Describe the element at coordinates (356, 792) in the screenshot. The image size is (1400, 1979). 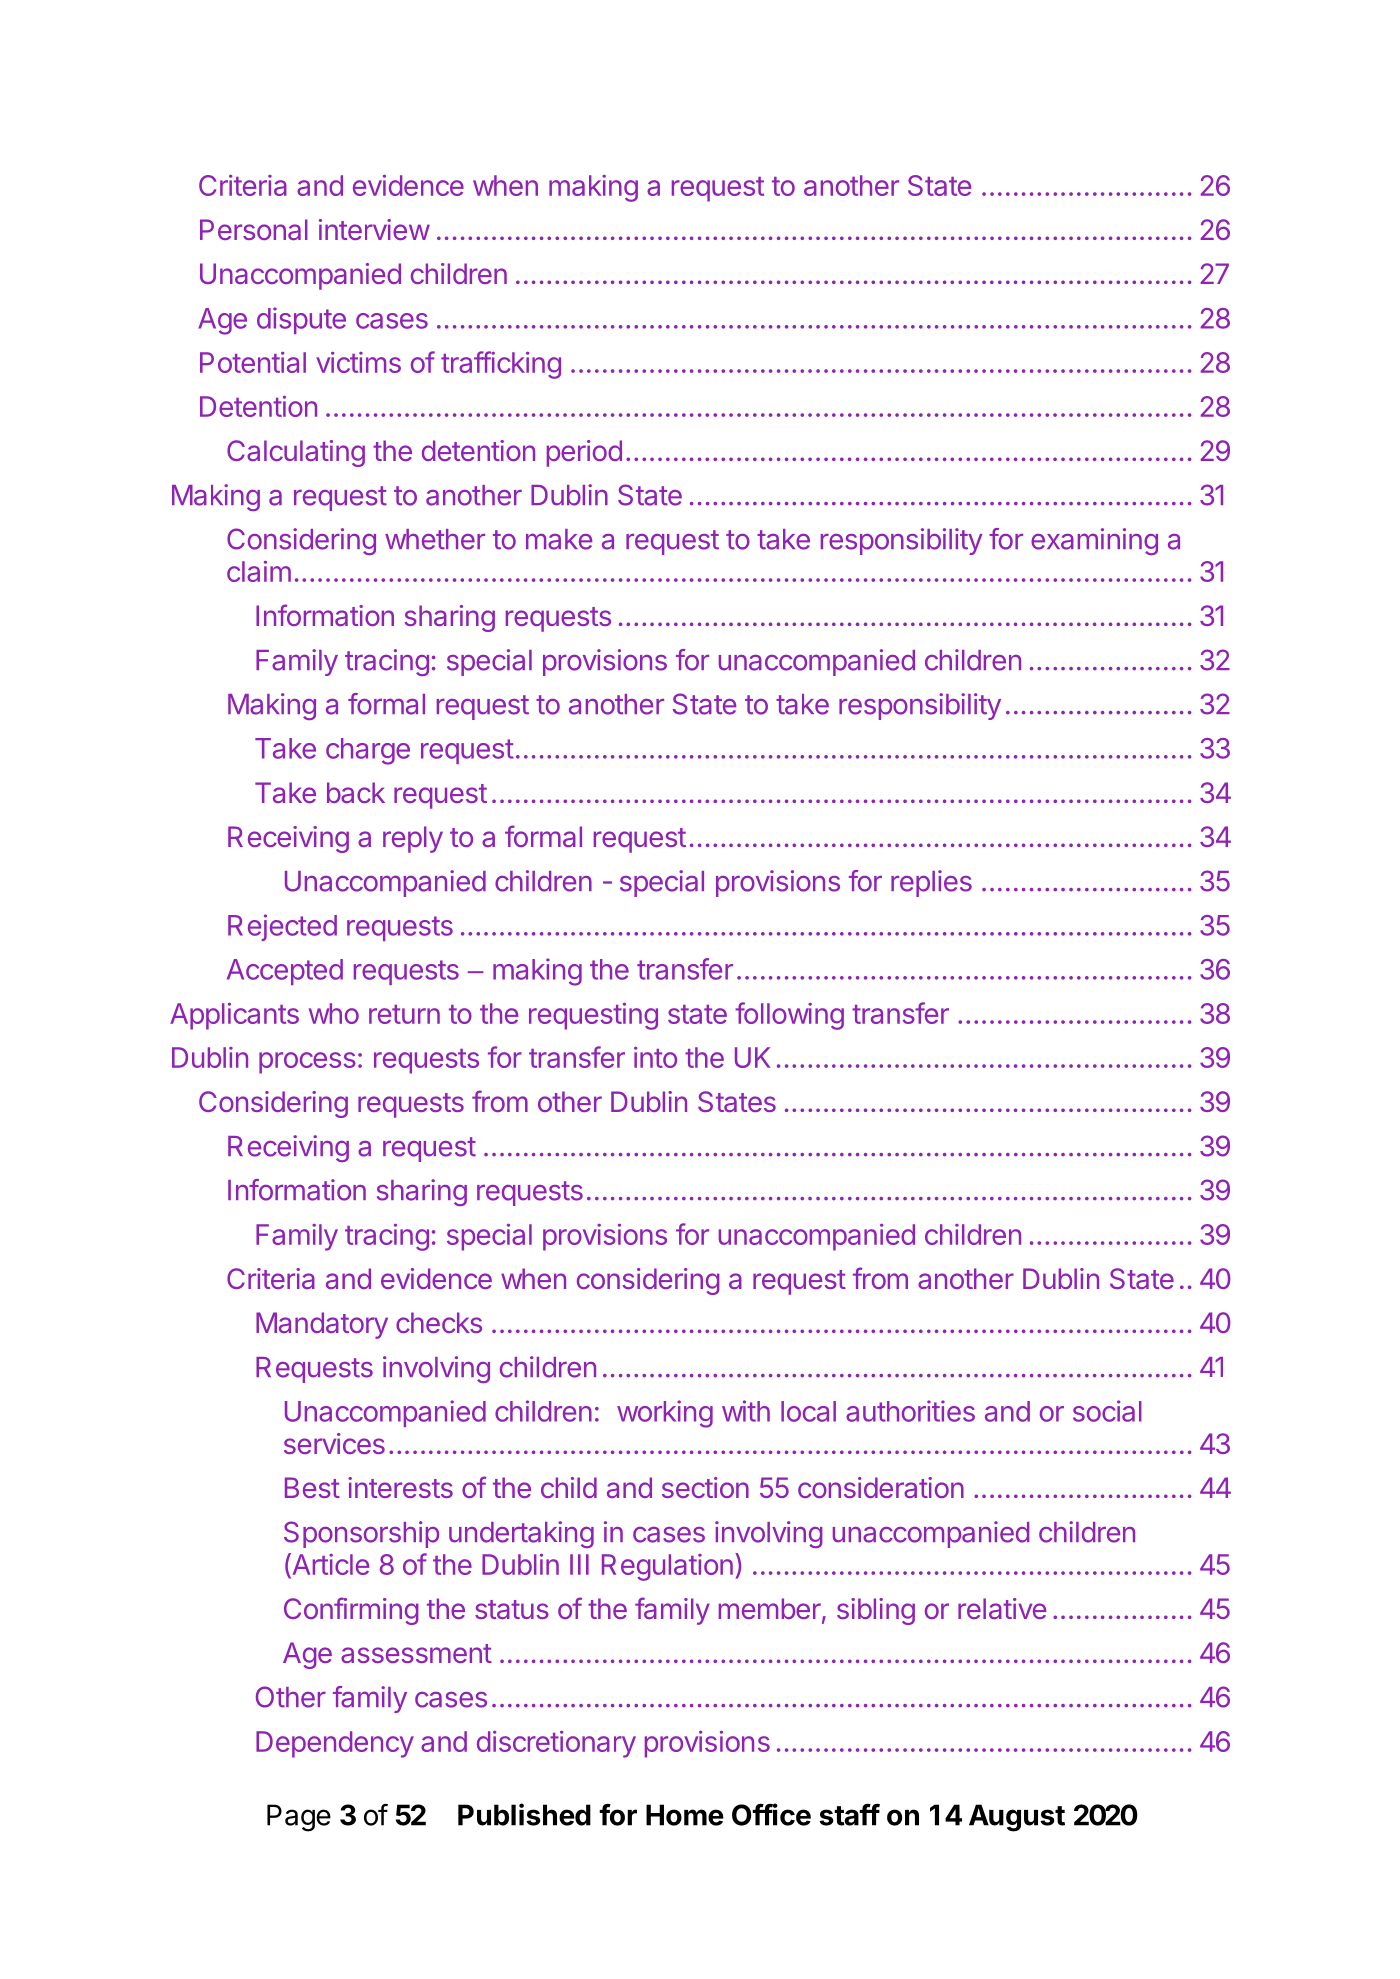
I see `back` at that location.
